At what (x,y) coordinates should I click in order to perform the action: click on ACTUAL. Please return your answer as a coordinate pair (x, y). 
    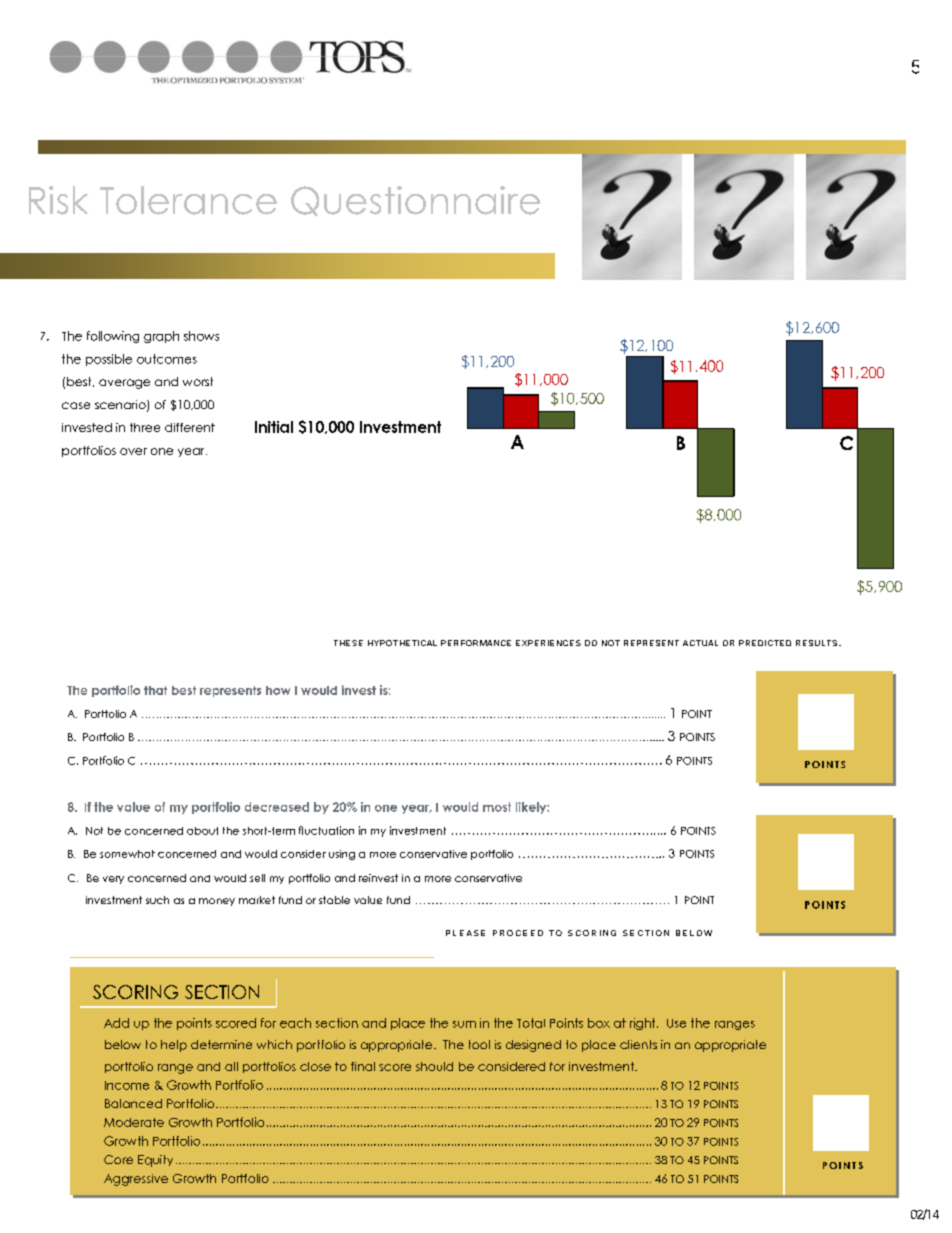
    Looking at the image, I should click on (700, 643).
